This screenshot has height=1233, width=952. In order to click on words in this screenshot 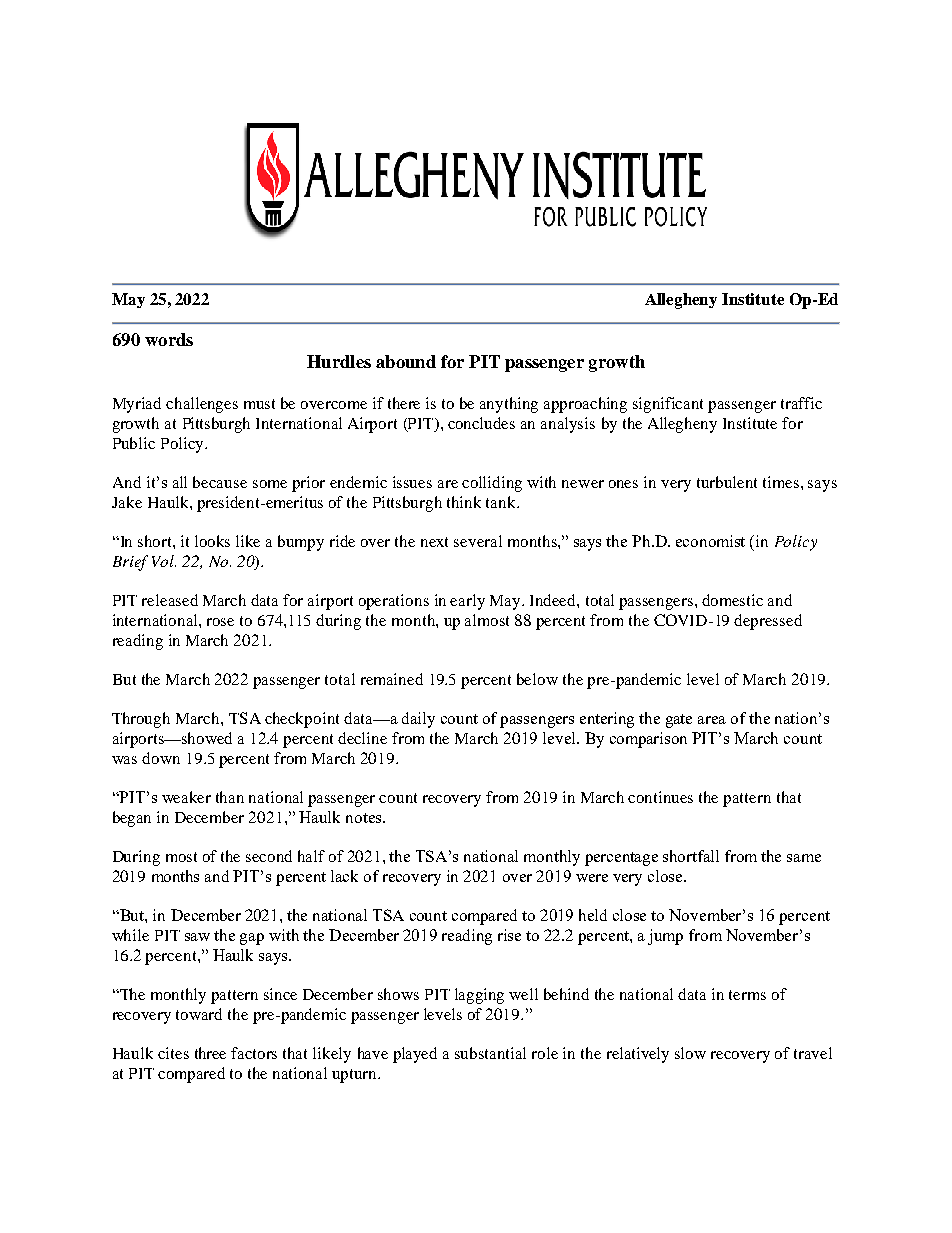, I will do `click(169, 339)`.
